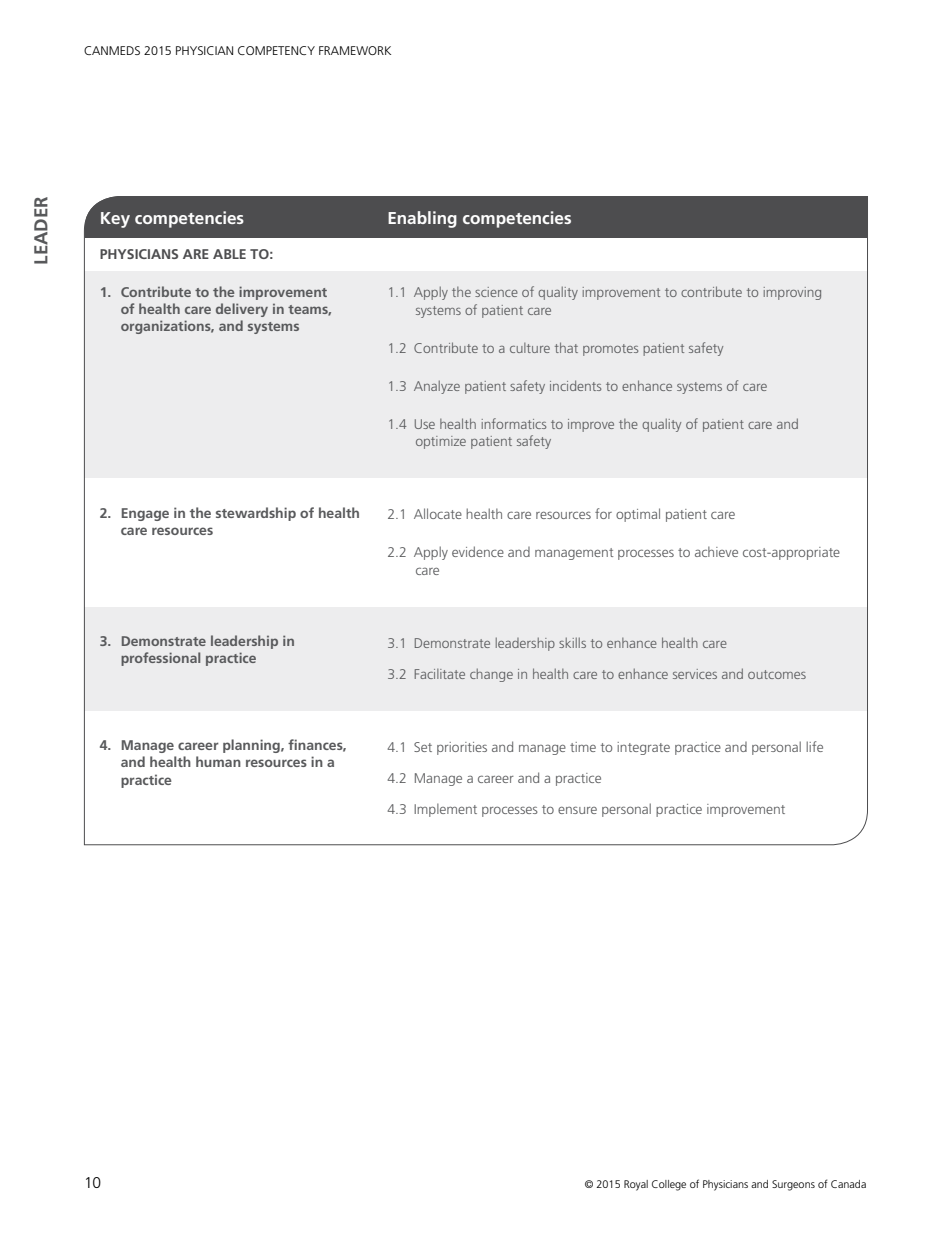  What do you see at coordinates (636, 1185) in the screenshot?
I see `Royal` at bounding box center [636, 1185].
